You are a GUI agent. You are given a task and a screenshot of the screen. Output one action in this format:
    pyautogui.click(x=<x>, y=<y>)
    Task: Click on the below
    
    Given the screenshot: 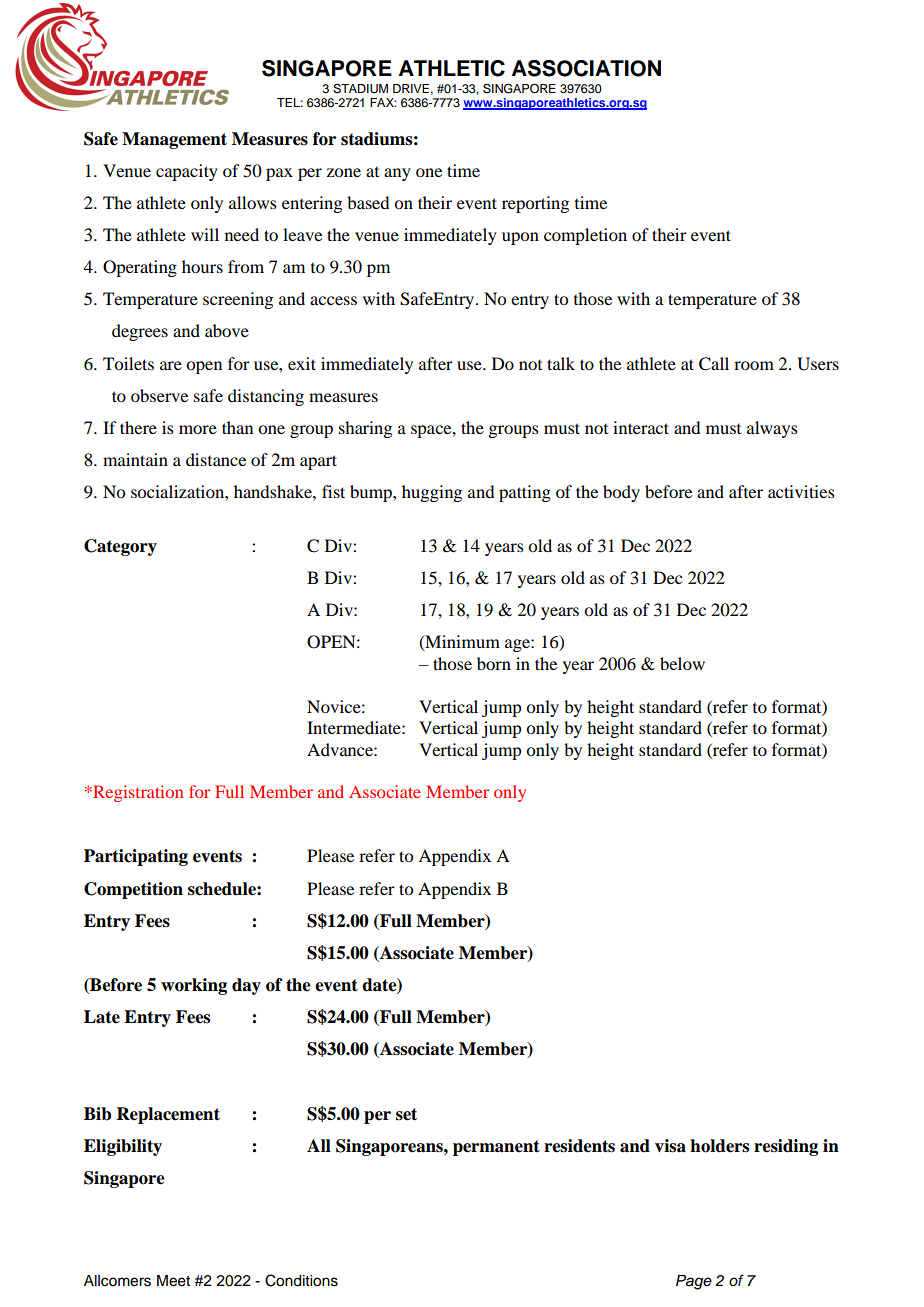 What is the action you would take?
    pyautogui.click(x=682, y=663)
